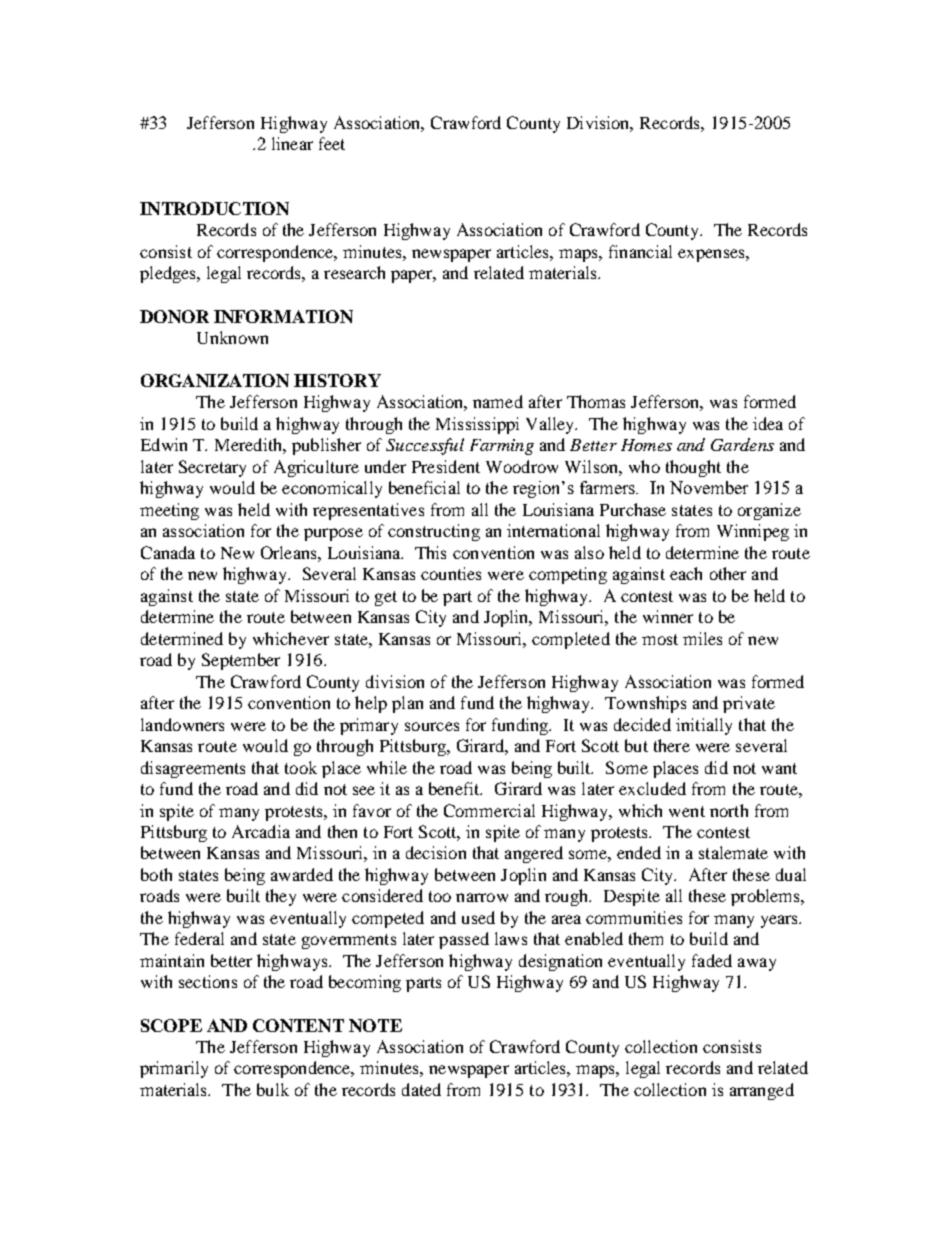  I want to click on there, so click(672, 745).
